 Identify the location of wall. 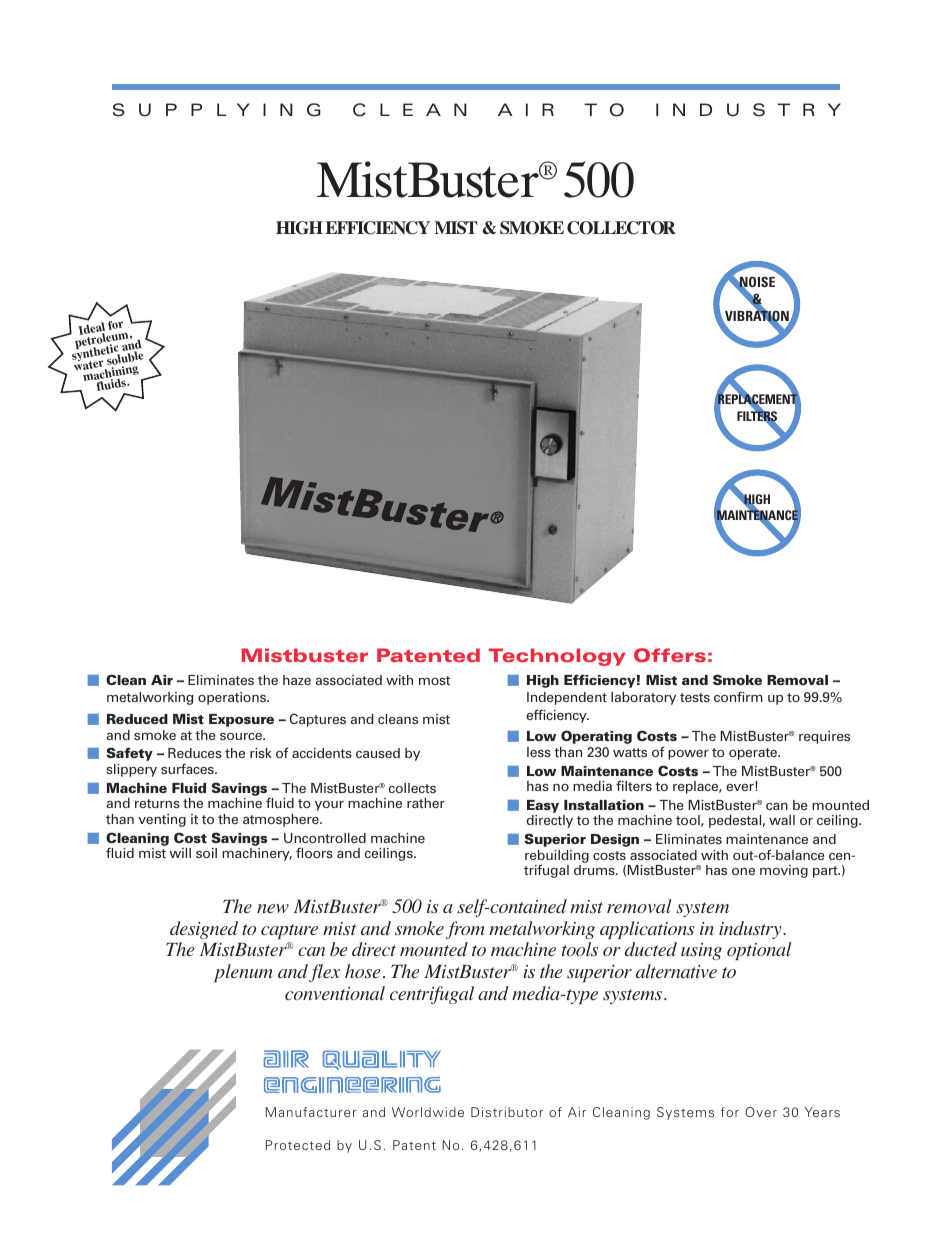
(782, 820).
